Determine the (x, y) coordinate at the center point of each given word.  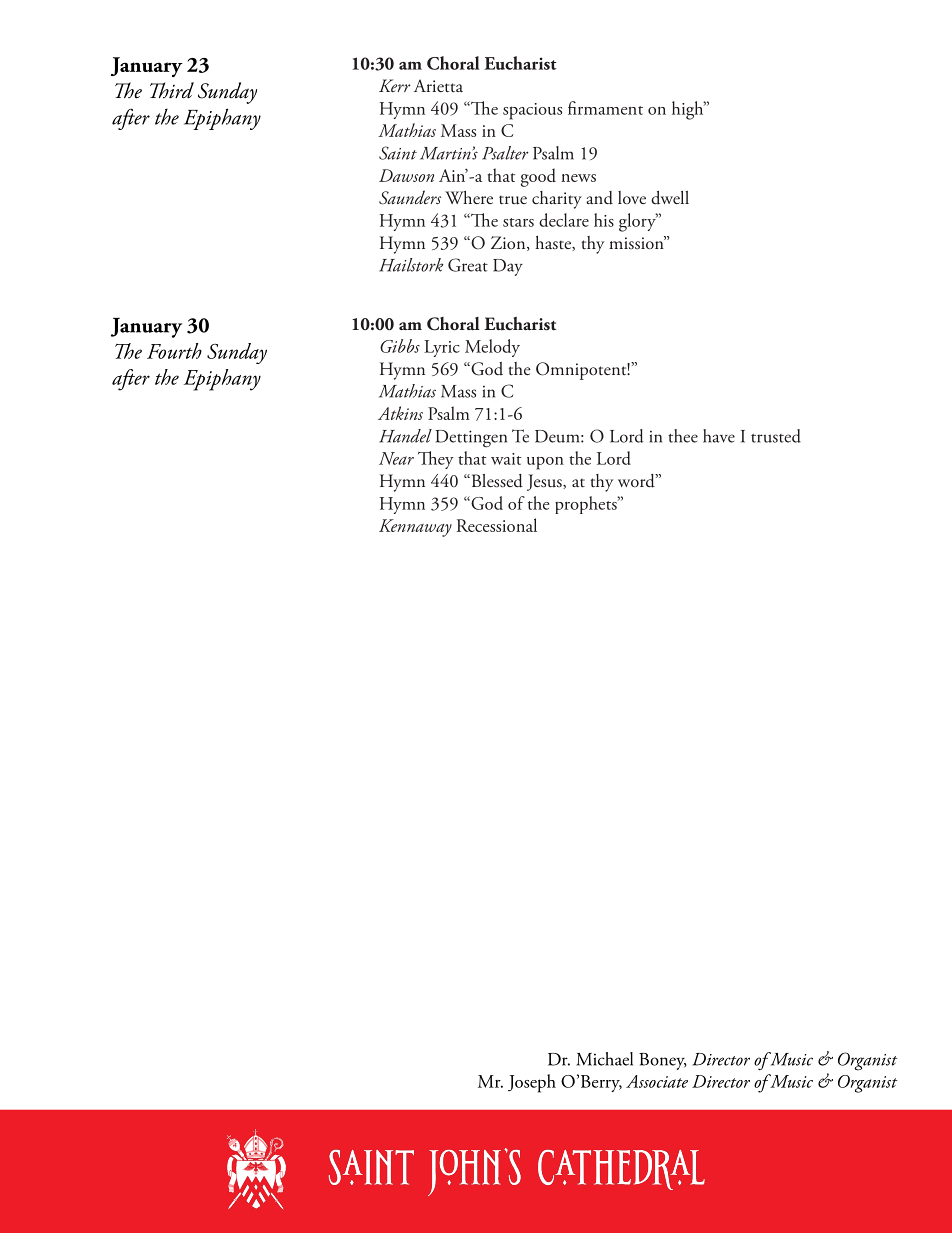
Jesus (545, 482)
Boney (663, 1061)
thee (683, 436)
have (719, 436)
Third (172, 90)
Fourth (174, 351)
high (689, 110)
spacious (532, 111)
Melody (492, 348)
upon (545, 463)
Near (396, 458)
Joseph (532, 1083)
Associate (657, 1081)
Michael (604, 1059)
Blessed (496, 481)
